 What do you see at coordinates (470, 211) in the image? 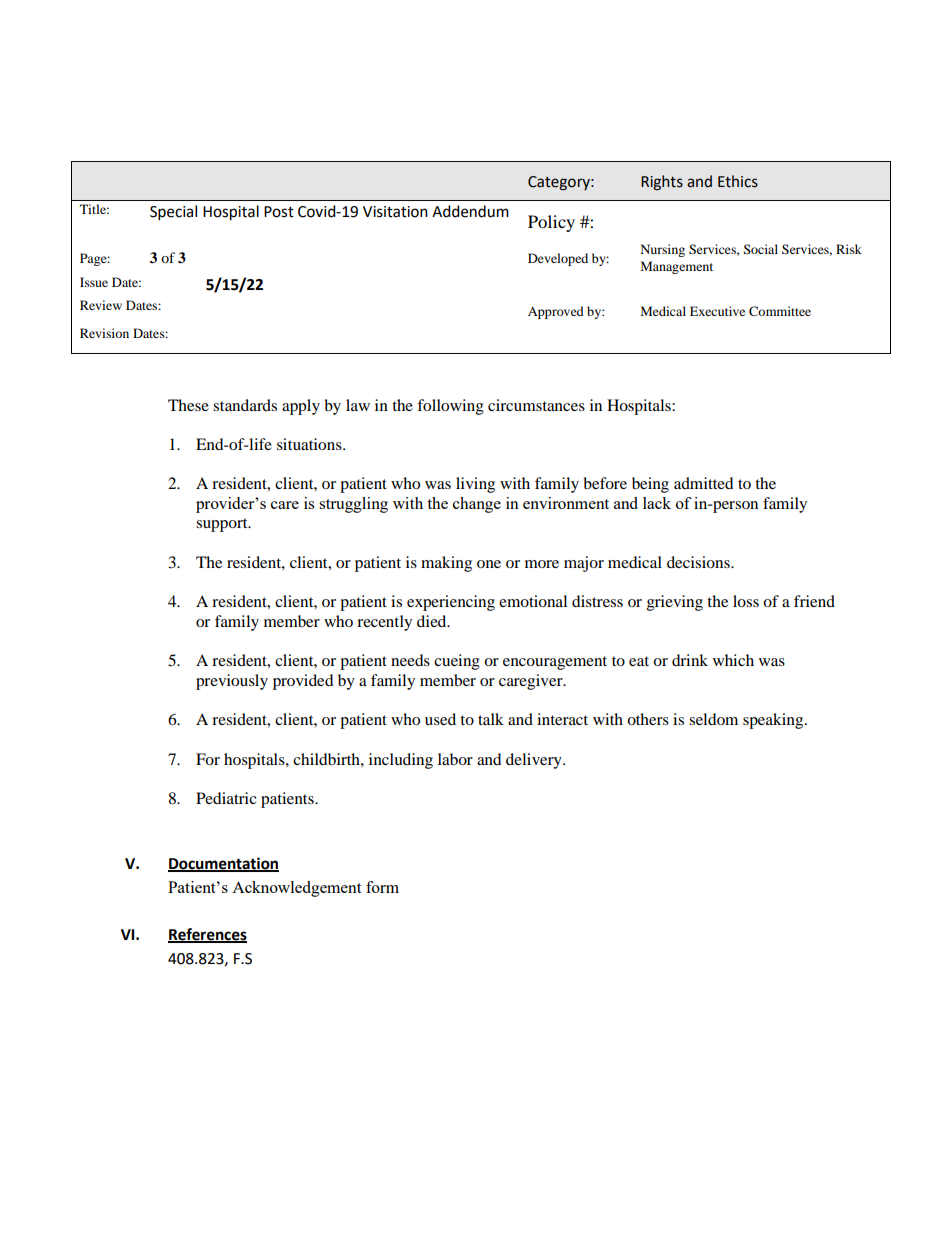
I see `Addendum` at bounding box center [470, 211].
